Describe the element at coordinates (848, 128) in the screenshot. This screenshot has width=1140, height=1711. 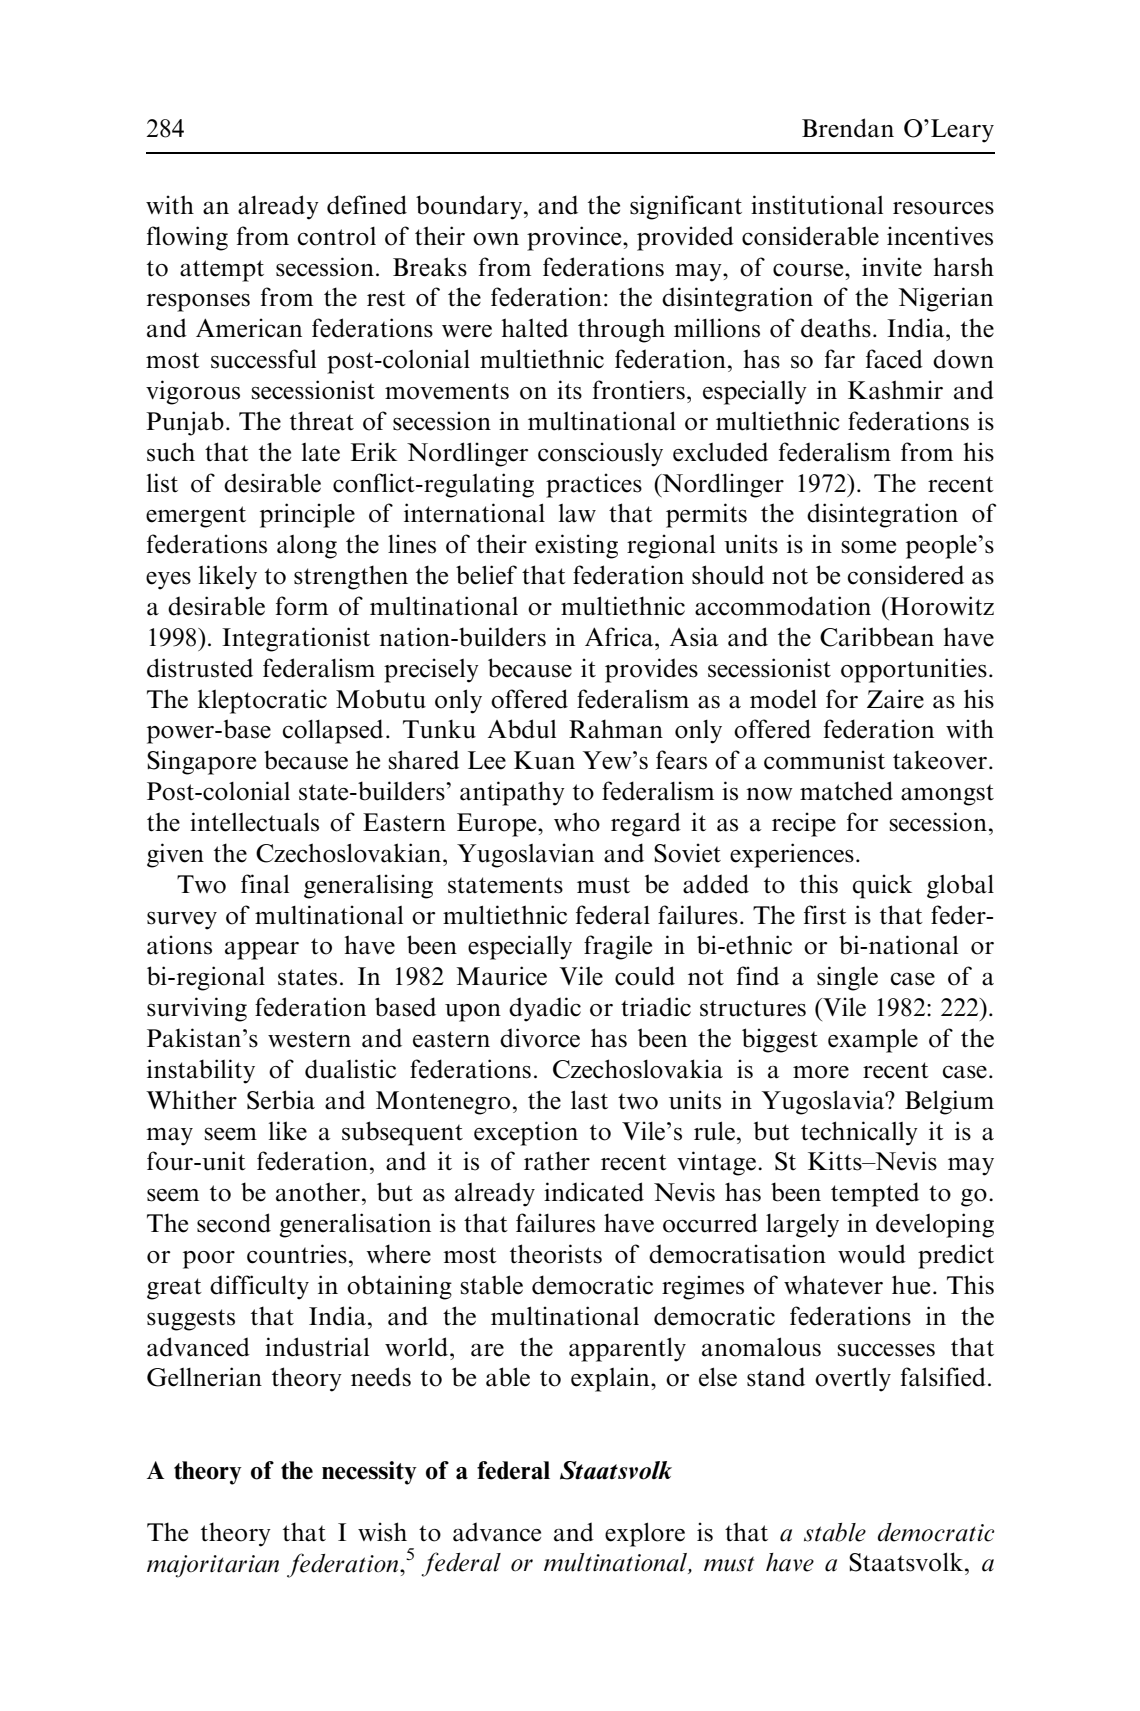
I see `Brendan` at that location.
